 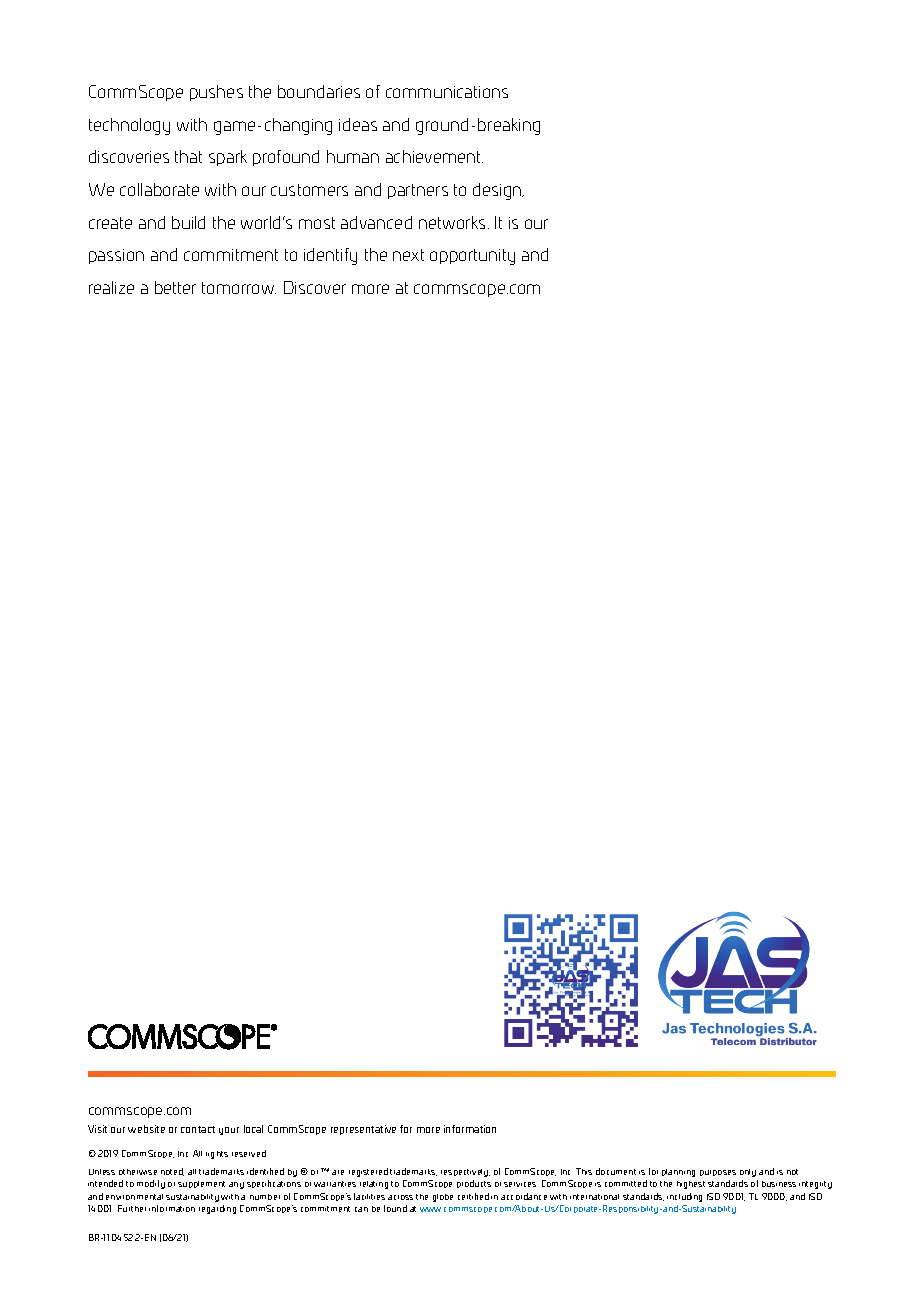 What do you see at coordinates (363, 1130) in the page?
I see `representative` at bounding box center [363, 1130].
